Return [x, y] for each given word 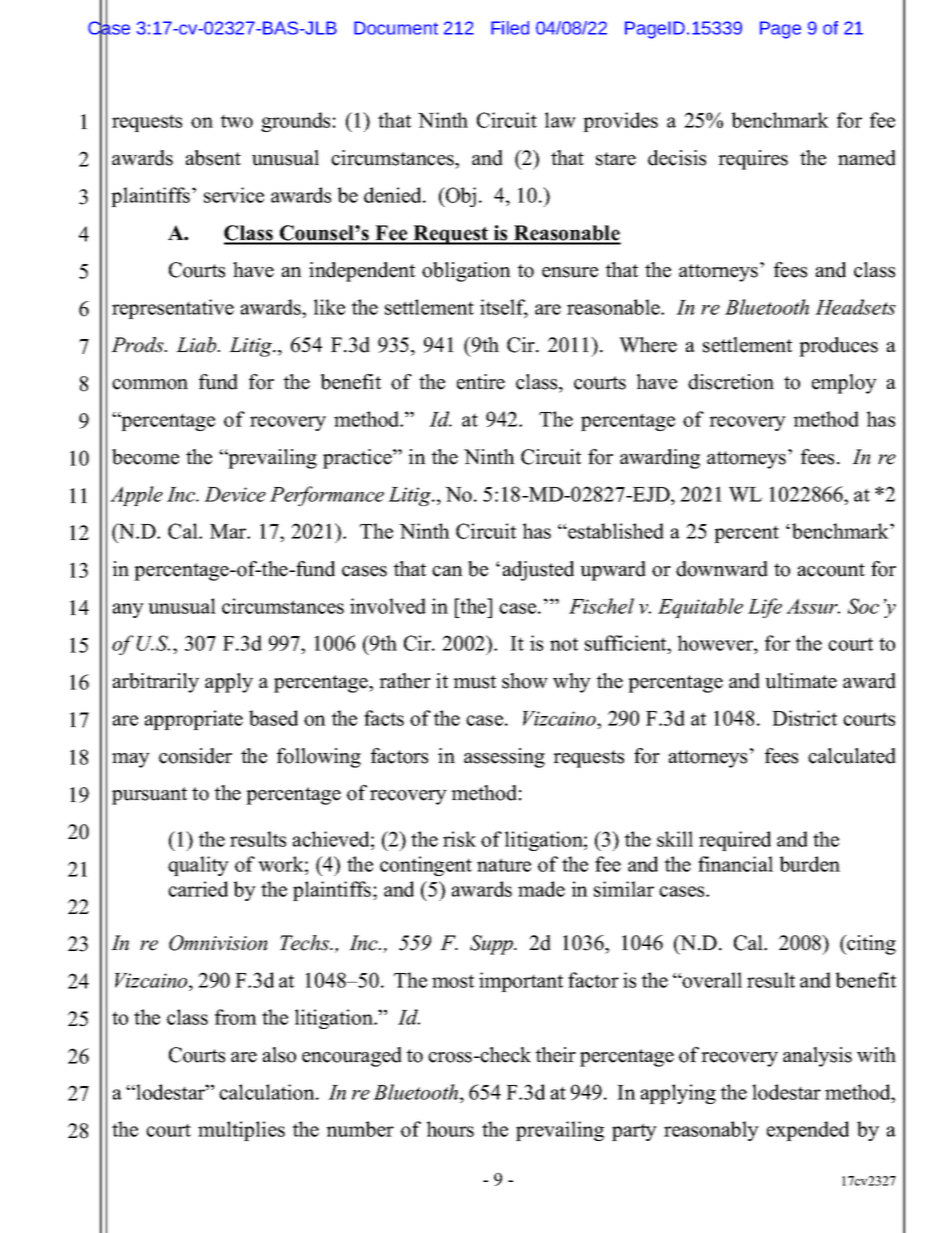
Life [765, 608]
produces [838, 347]
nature [504, 865]
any [128, 610]
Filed [510, 28]
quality [198, 866]
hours [450, 1129]
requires [753, 160]
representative [173, 309]
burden [810, 864]
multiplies [241, 1131]
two [236, 121]
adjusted [538, 571]
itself [504, 308]
